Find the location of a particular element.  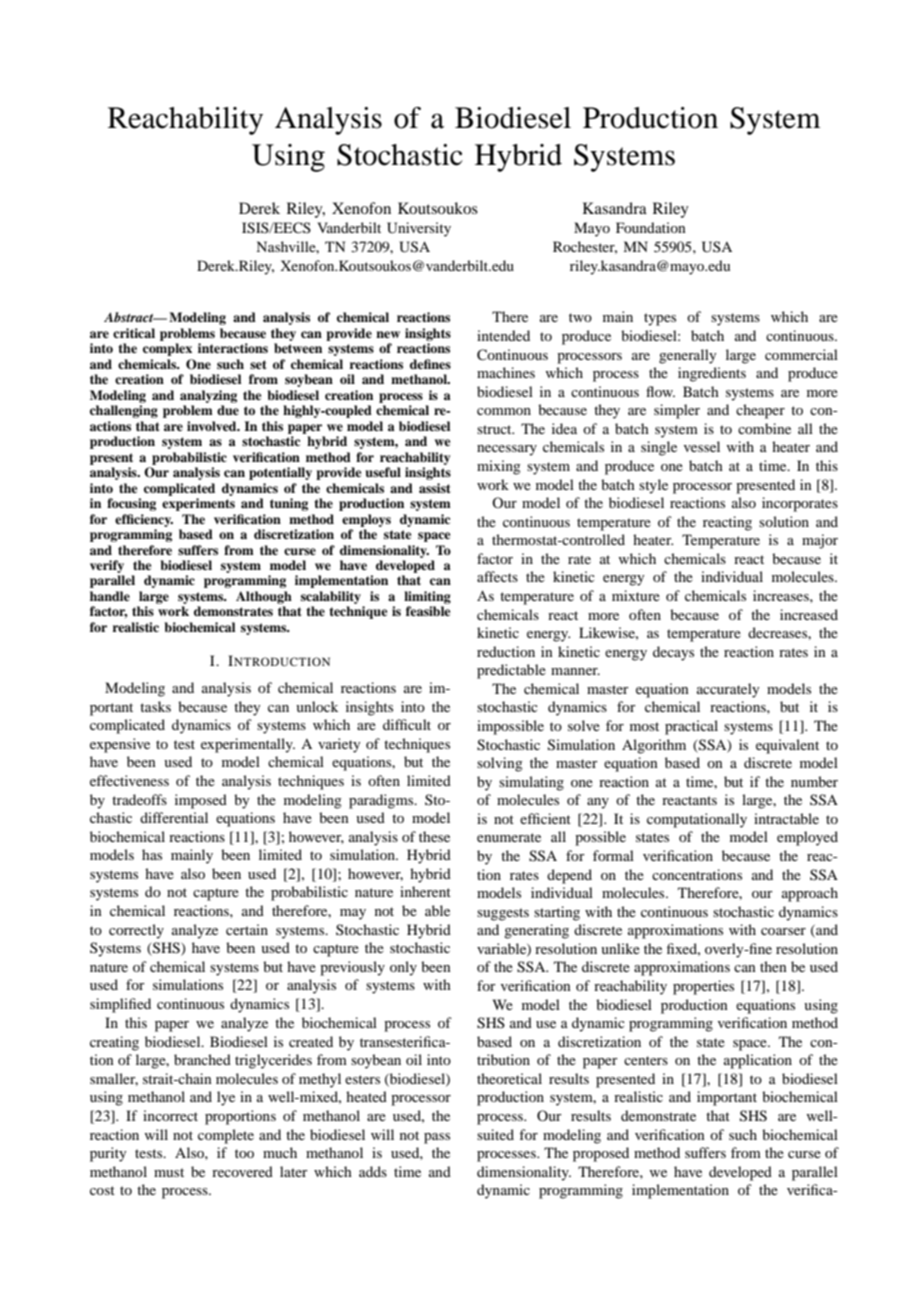

practical is located at coordinates (691, 727).
